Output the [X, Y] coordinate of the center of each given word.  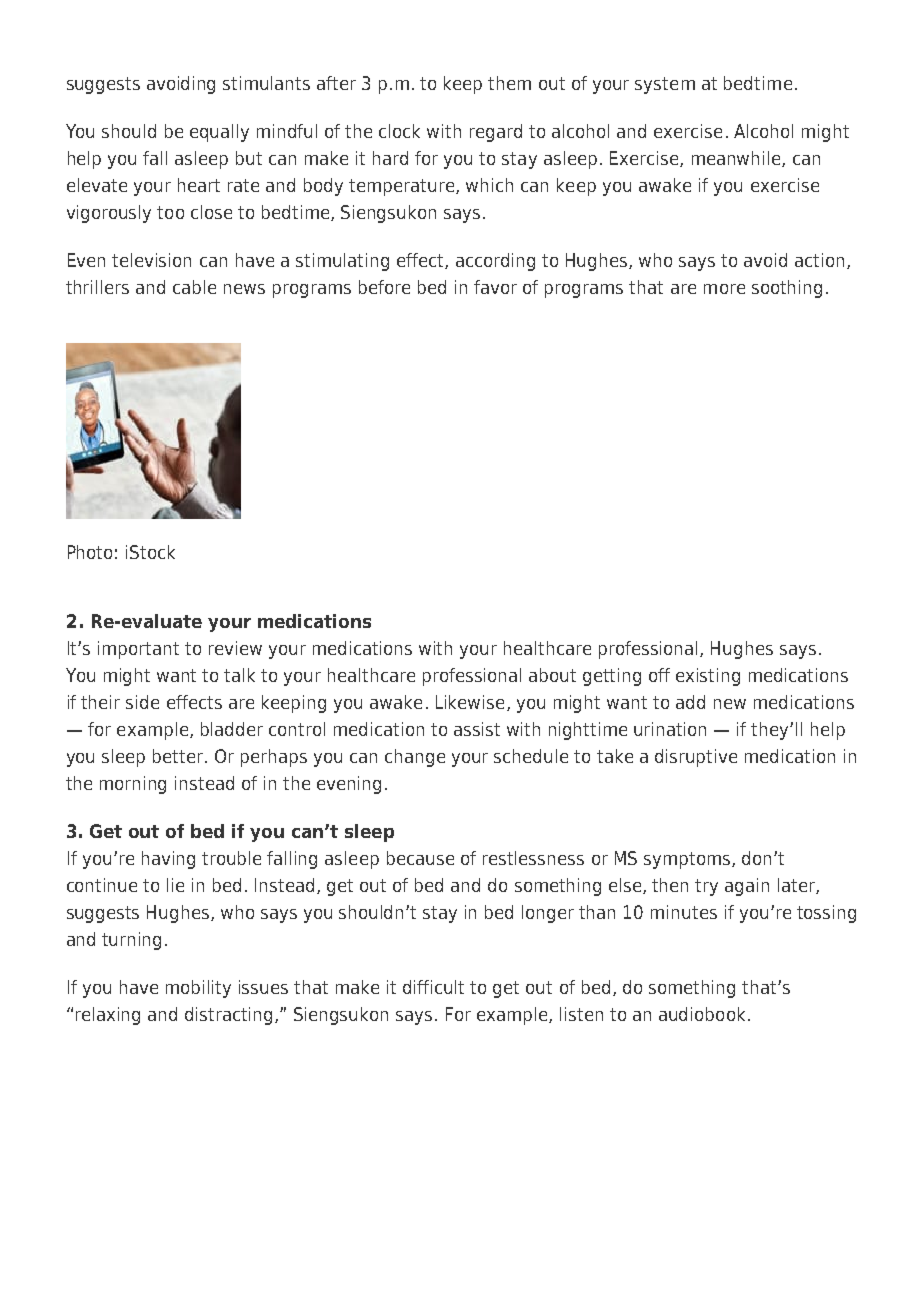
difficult [433, 987]
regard [496, 133]
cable [194, 287]
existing [708, 677]
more [724, 289]
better [179, 756]
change [415, 758]
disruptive [696, 758]
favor [495, 287]
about [552, 675]
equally [219, 133]
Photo [90, 552]
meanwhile [737, 159]
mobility [198, 989]
